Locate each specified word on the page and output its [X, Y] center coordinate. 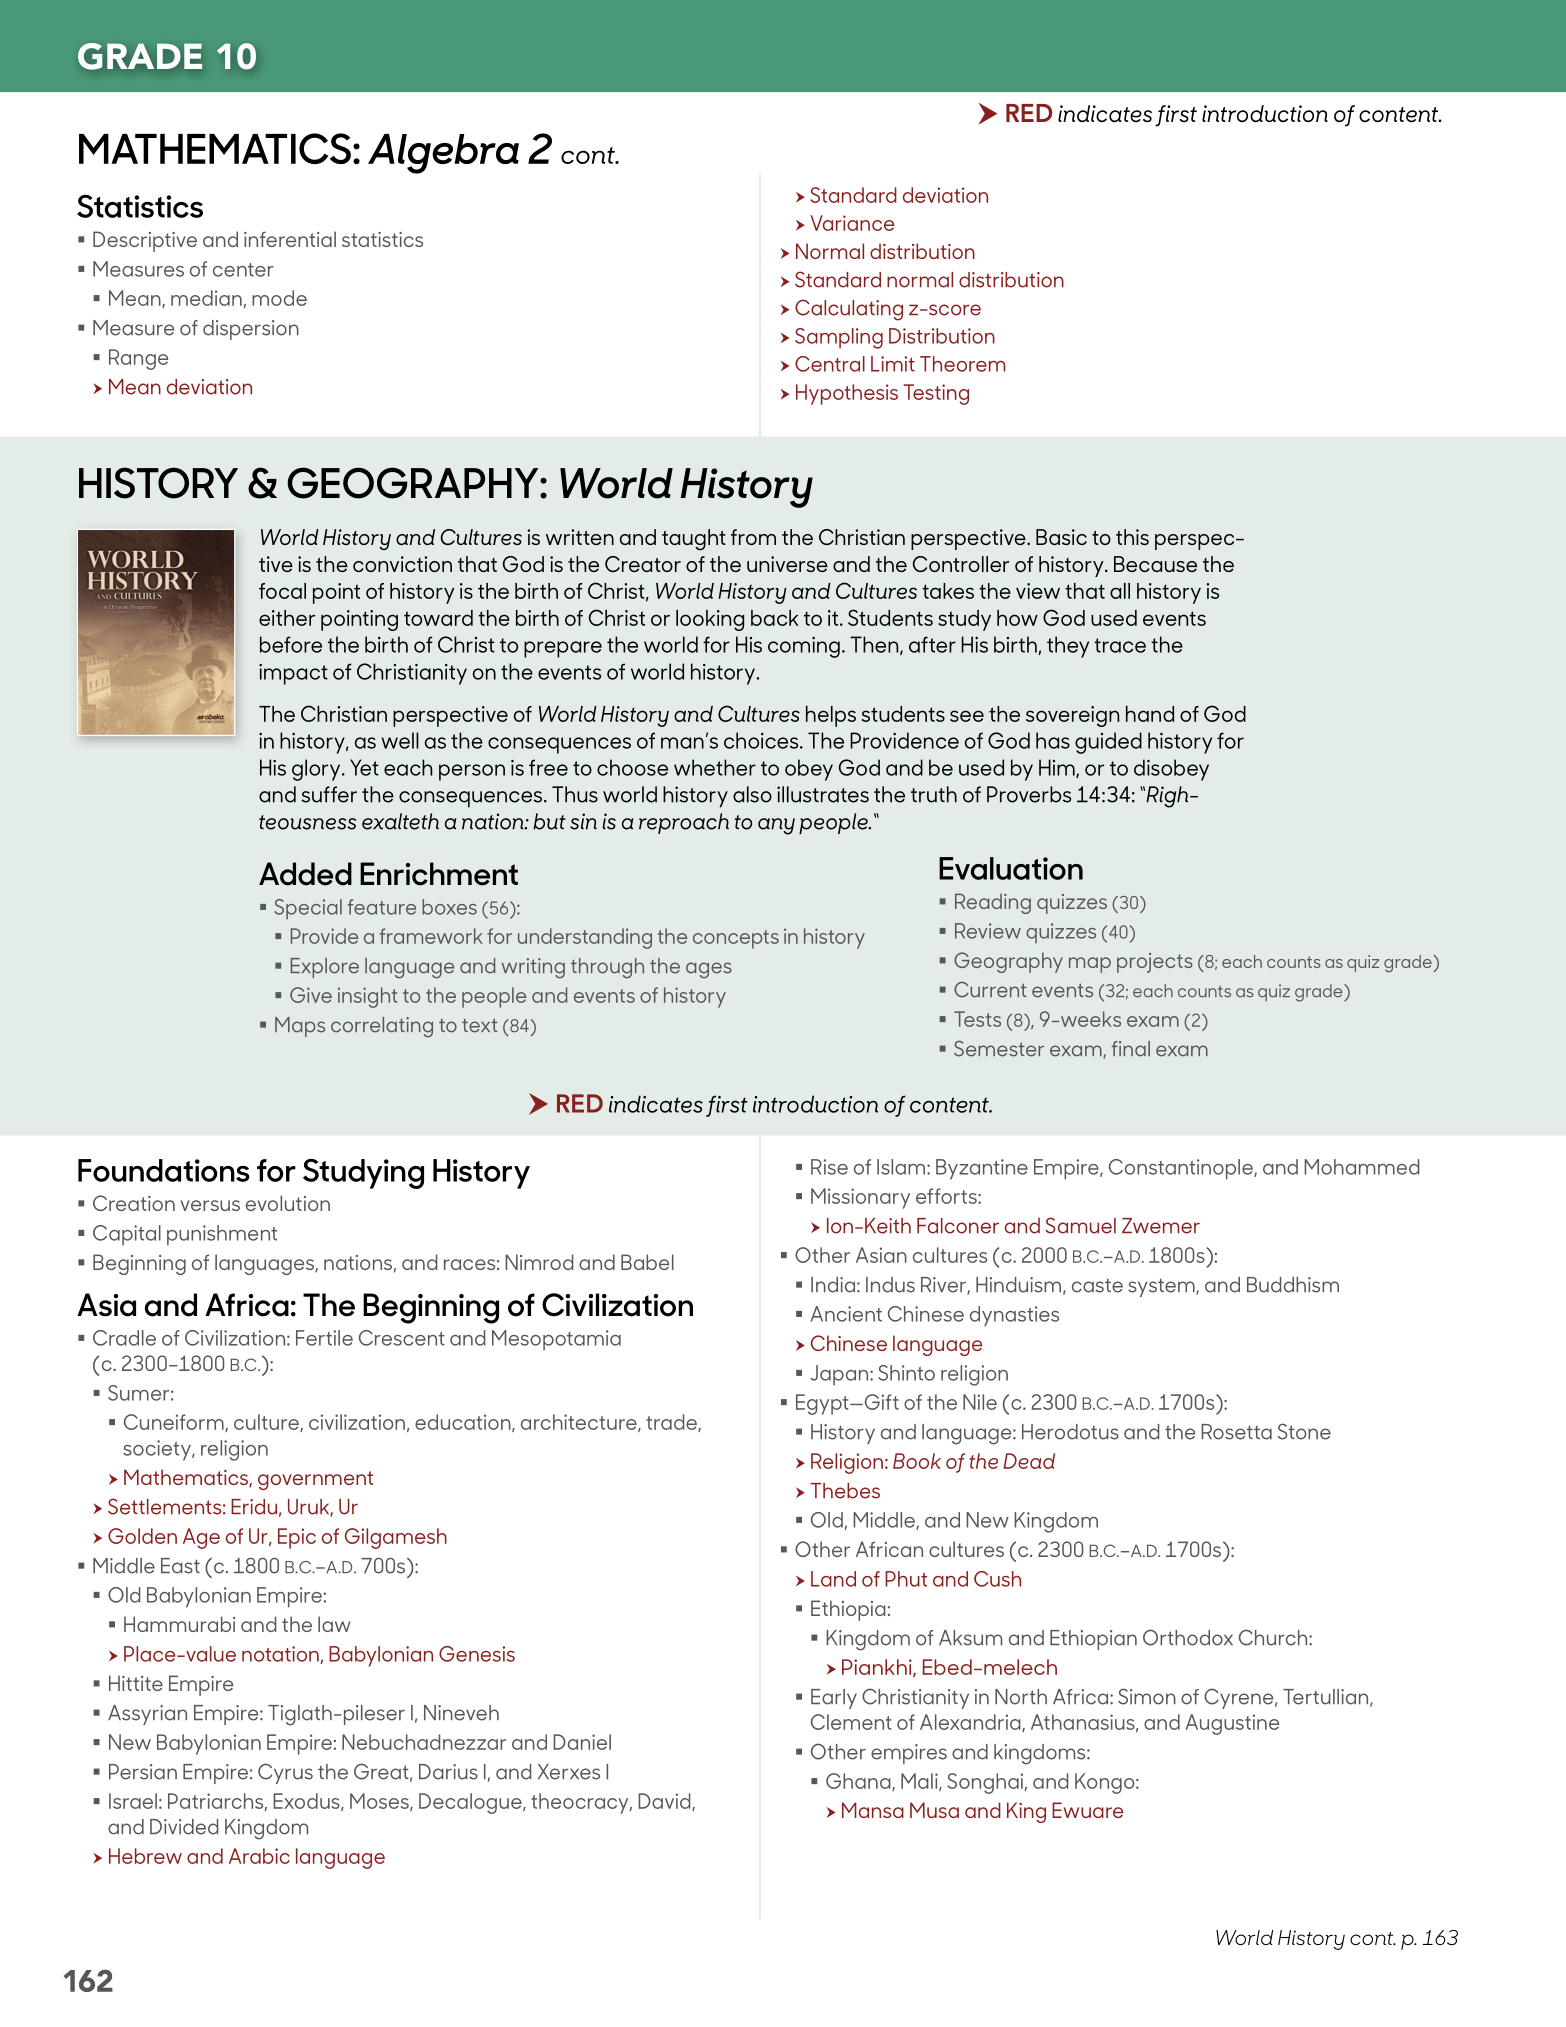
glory [317, 770]
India [833, 1285]
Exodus [307, 1802]
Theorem [962, 364]
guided [1108, 743]
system [1162, 1288]
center [243, 270]
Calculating [849, 310]
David [665, 1802]
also [752, 794]
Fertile [324, 1338]
